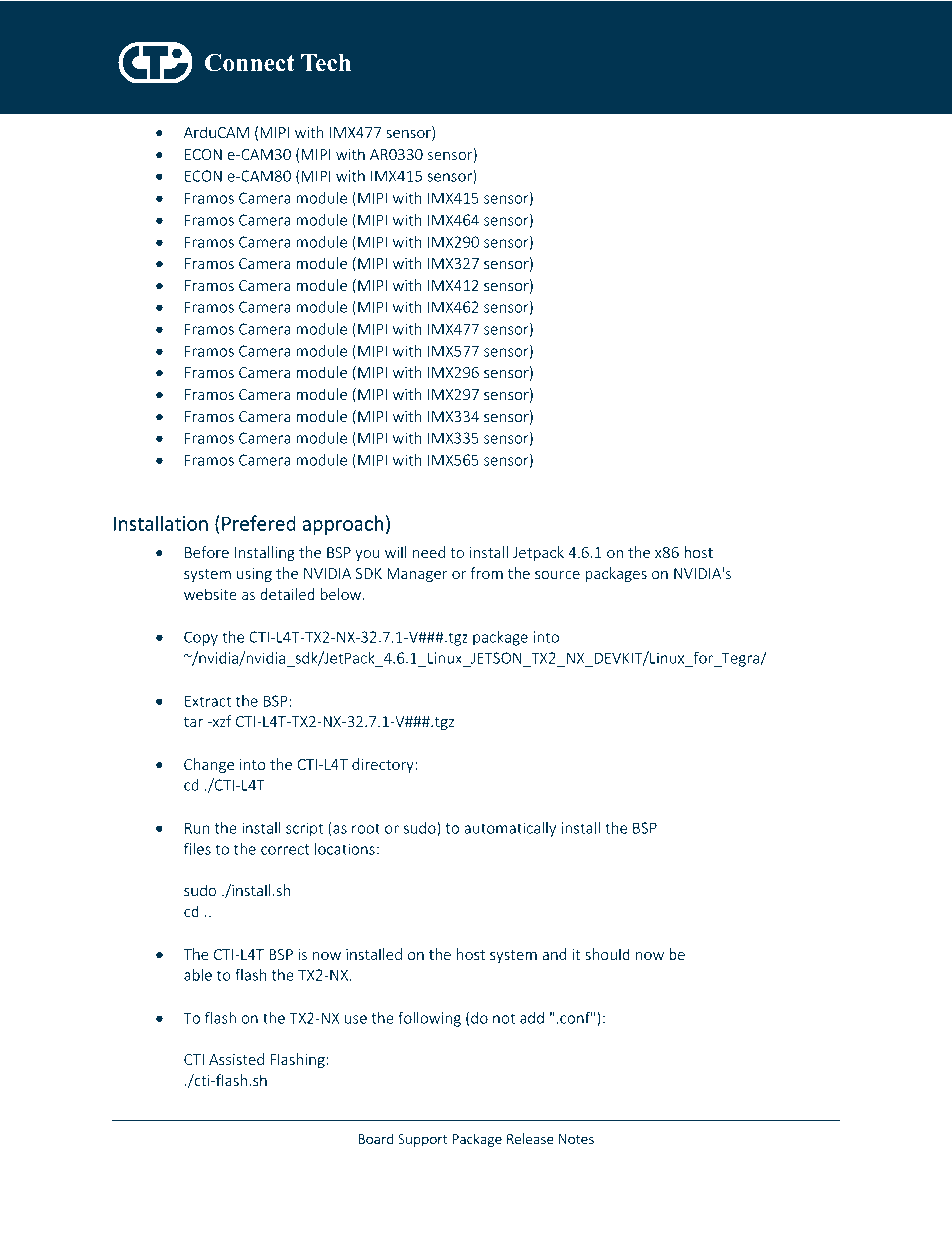 This page has width=952, height=1233. What do you see at coordinates (259, 523) in the page?
I see `Prefered` at bounding box center [259, 523].
